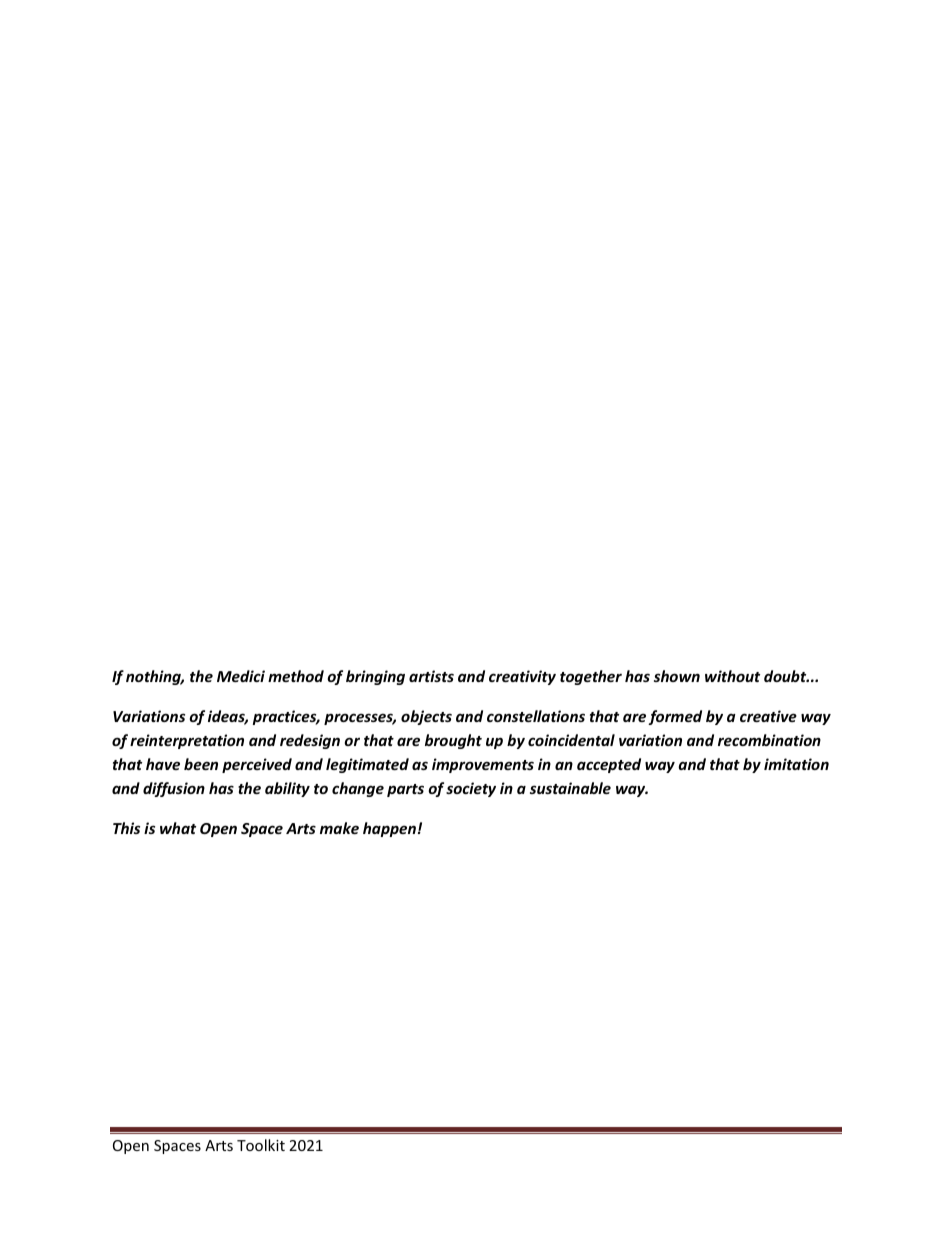 Image resolution: width=952 pixels, height=1233 pixels. Describe the element at coordinates (178, 828) in the screenshot. I see `what` at that location.
